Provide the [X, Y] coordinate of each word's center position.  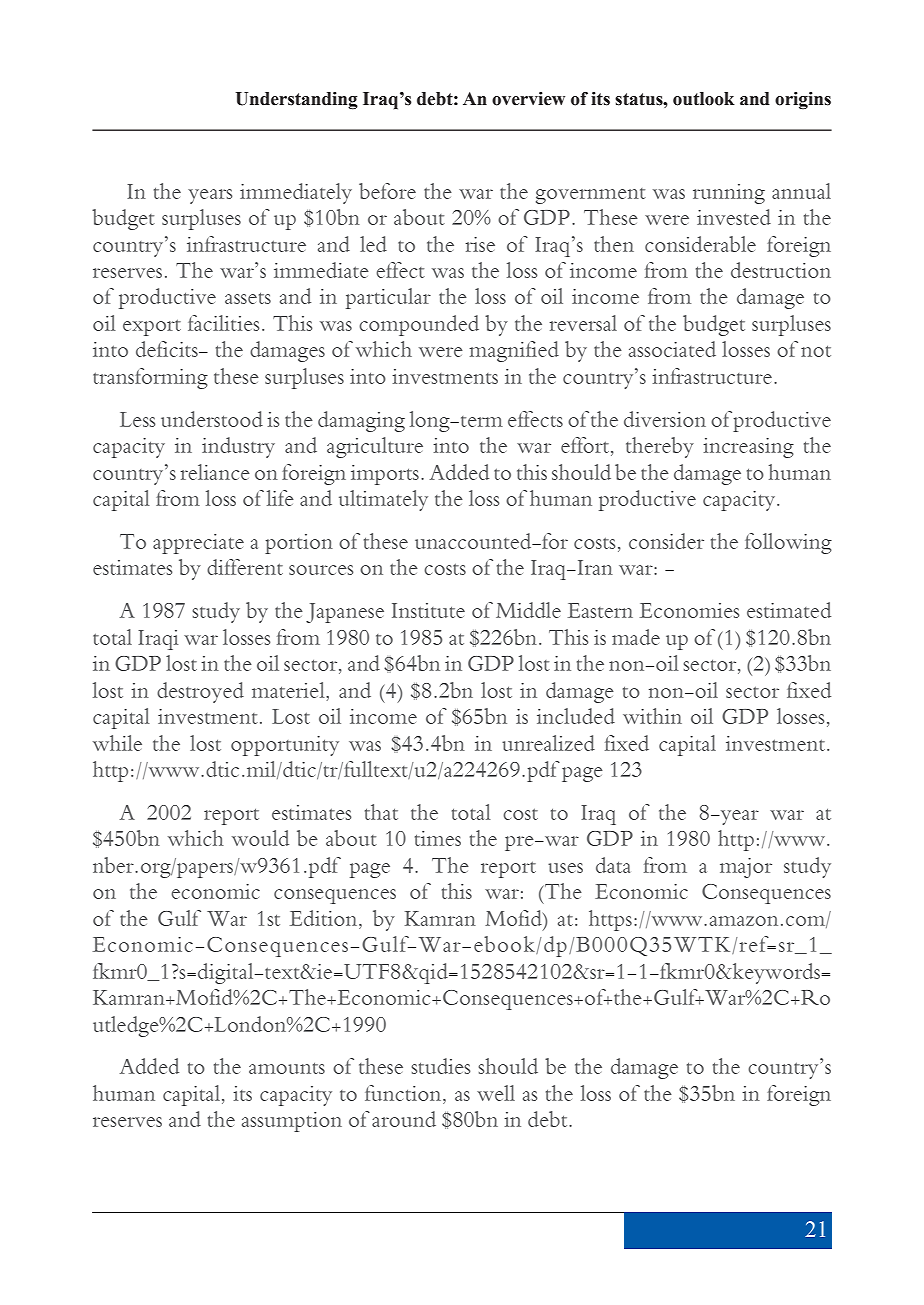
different [245, 567]
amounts [287, 1068]
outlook [704, 99]
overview [528, 99]
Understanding [297, 101]
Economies [689, 610]
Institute [428, 610]
